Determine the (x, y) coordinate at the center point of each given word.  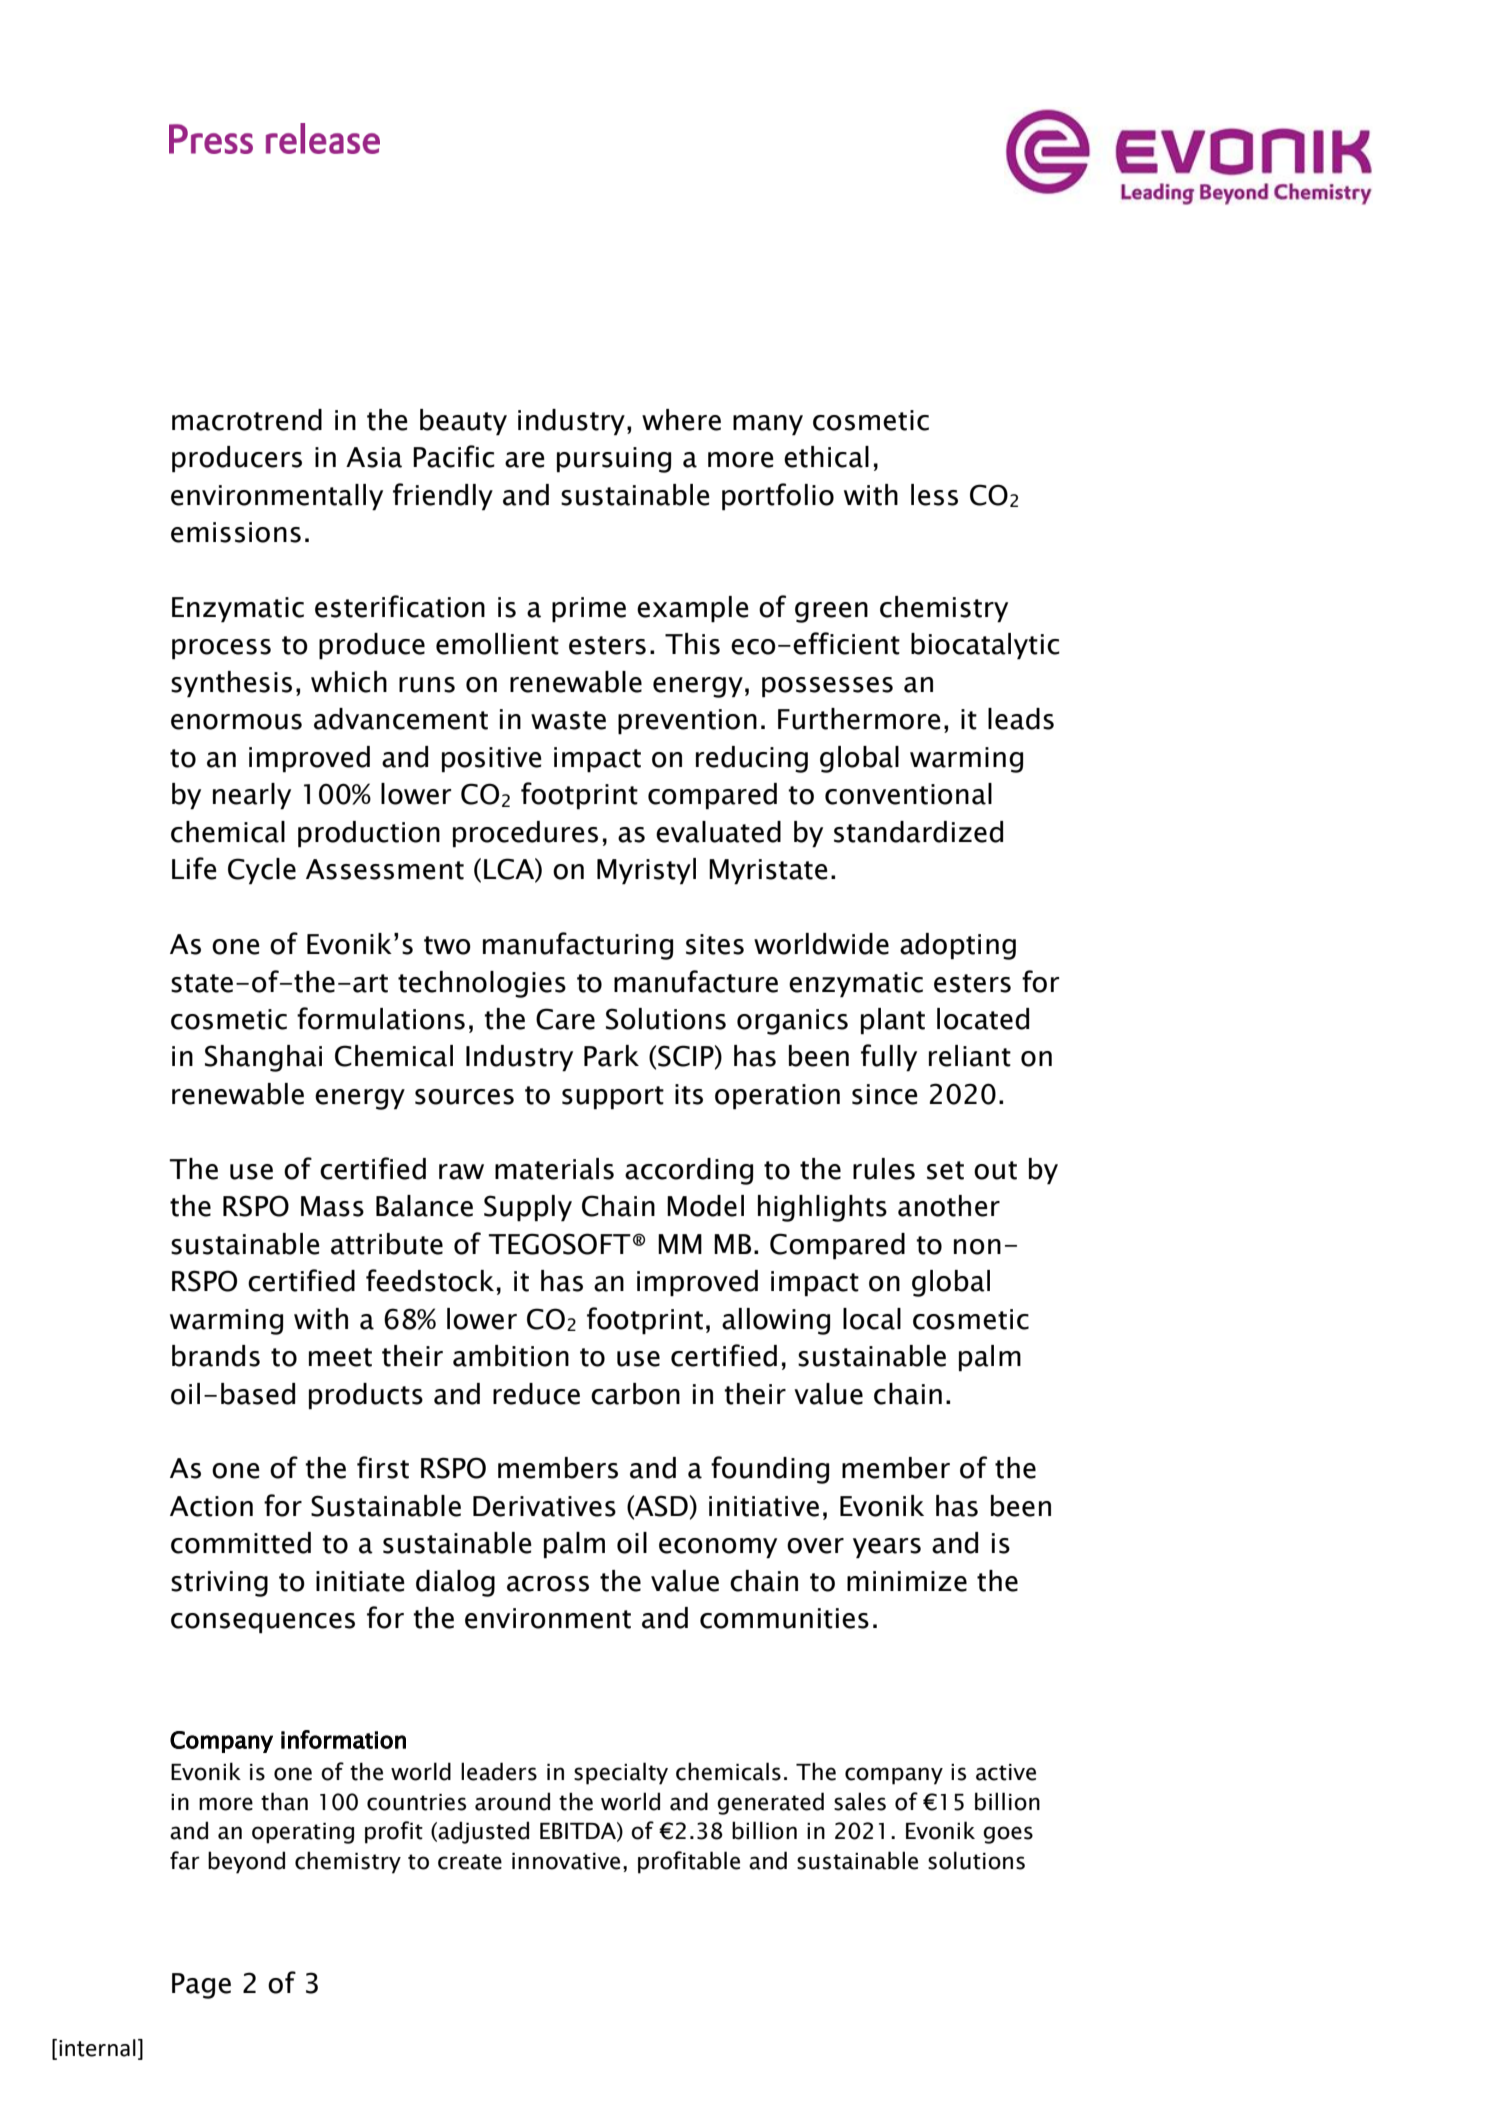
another (949, 1206)
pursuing (614, 460)
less (934, 495)
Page (201, 1986)
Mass (332, 1206)
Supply (528, 1208)
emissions (236, 532)
